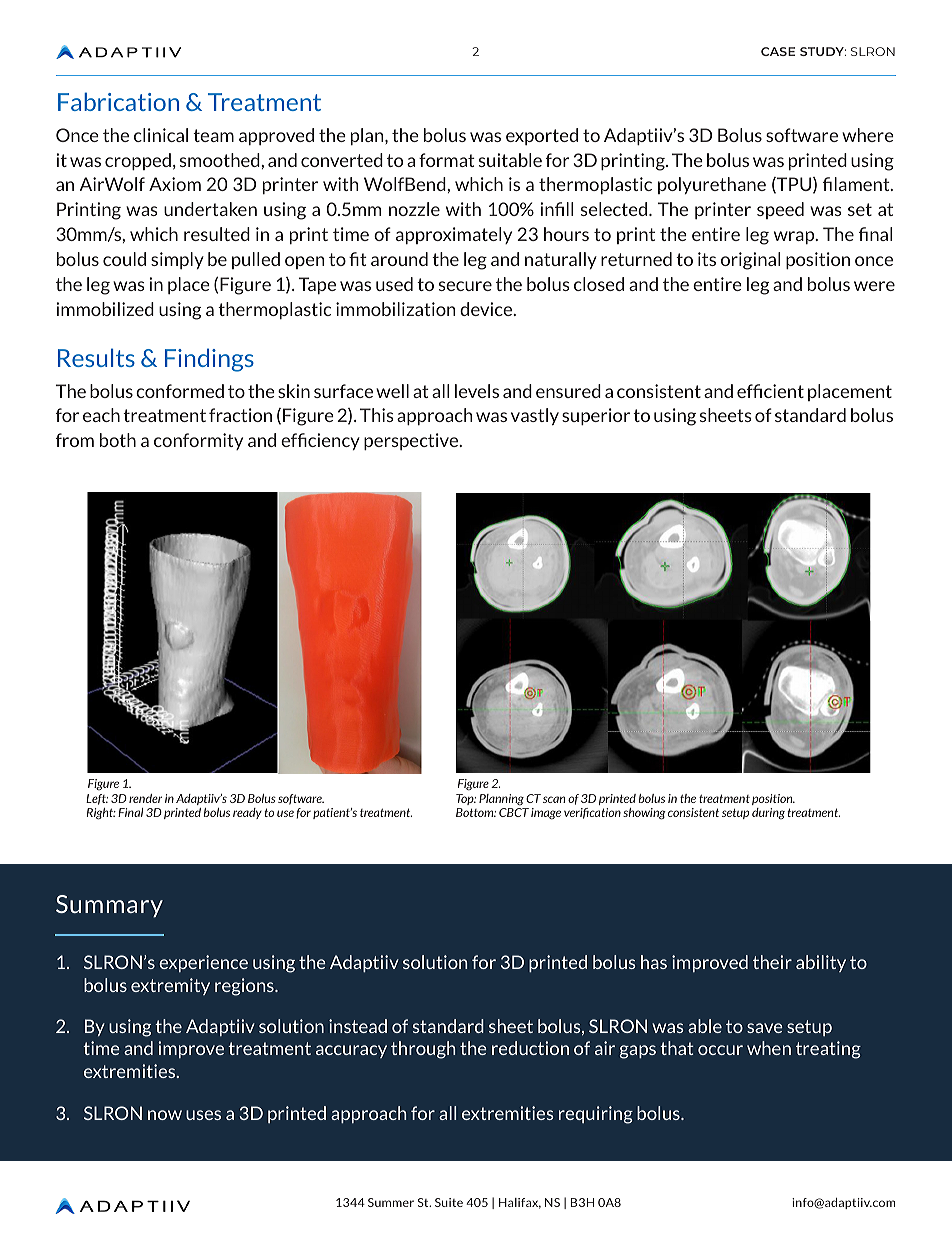  What do you see at coordinates (449, 1202) in the screenshot?
I see `Suite` at bounding box center [449, 1202].
